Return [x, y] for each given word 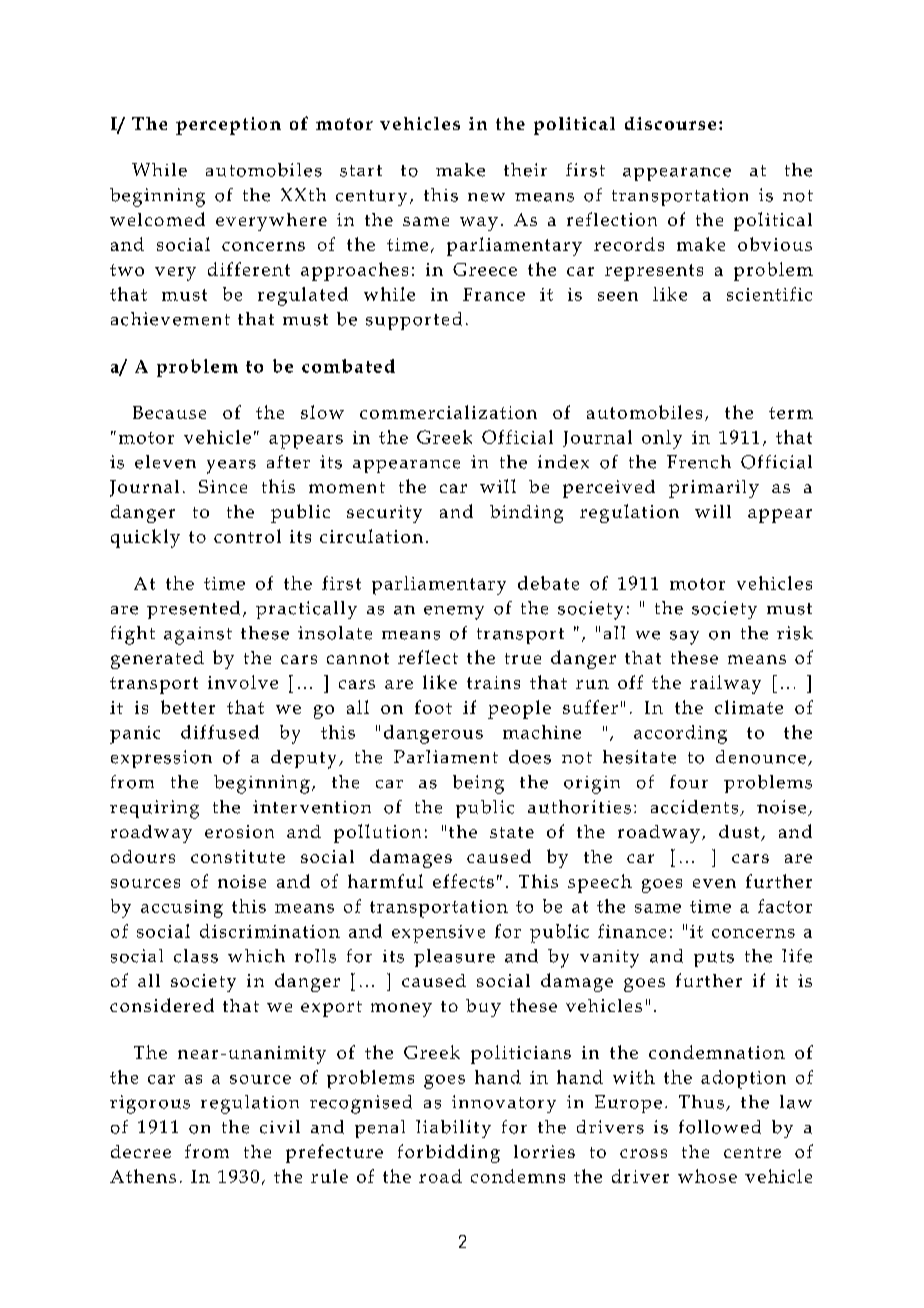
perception [228, 126]
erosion [239, 831]
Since [223, 486]
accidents [696, 808]
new [486, 197]
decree [141, 1151]
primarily [714, 489]
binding [526, 514]
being [478, 784]
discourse [670, 123]
